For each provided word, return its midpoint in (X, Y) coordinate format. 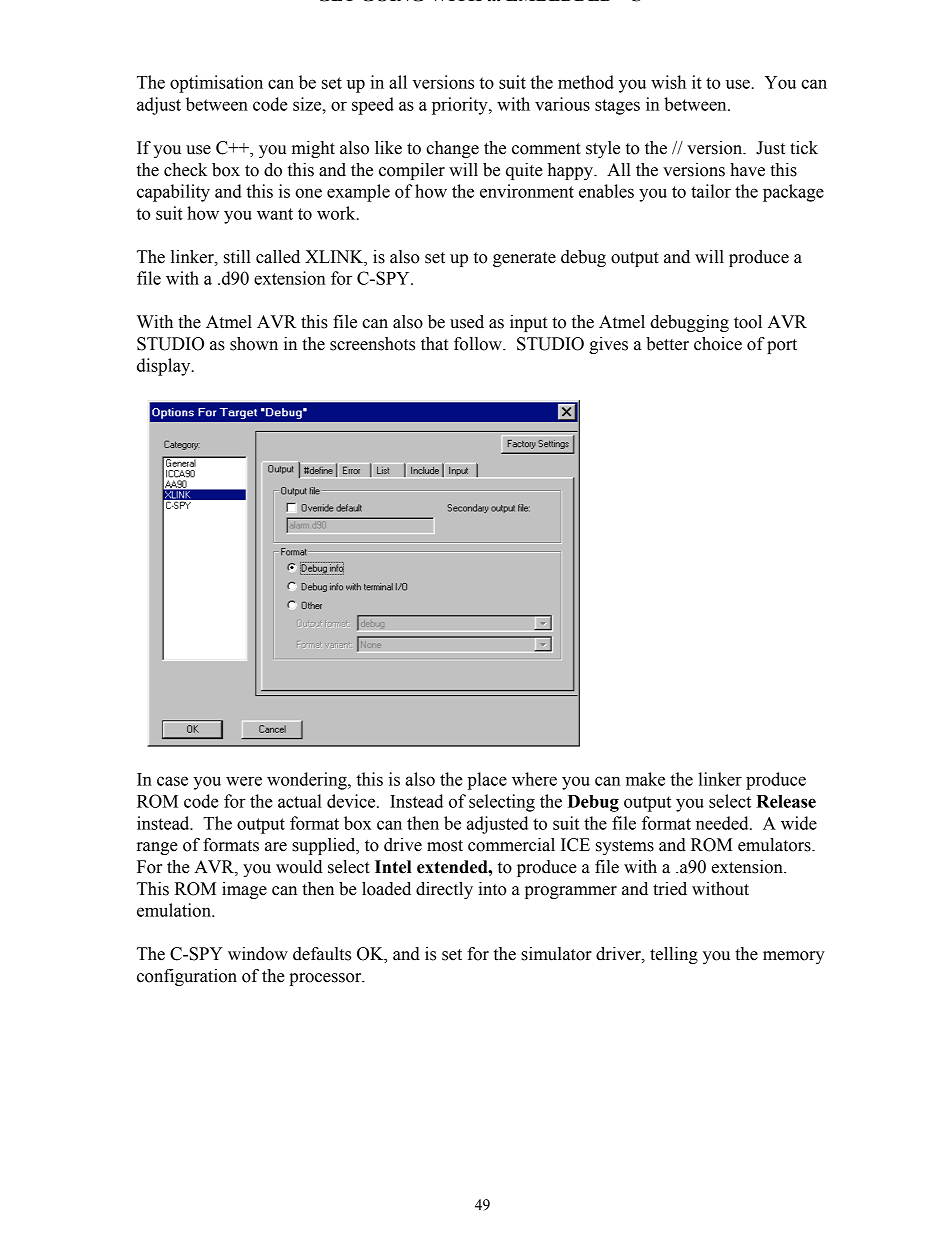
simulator (556, 954)
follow (479, 344)
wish (668, 82)
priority (461, 106)
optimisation (216, 84)
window (258, 954)
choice (718, 344)
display (165, 367)
